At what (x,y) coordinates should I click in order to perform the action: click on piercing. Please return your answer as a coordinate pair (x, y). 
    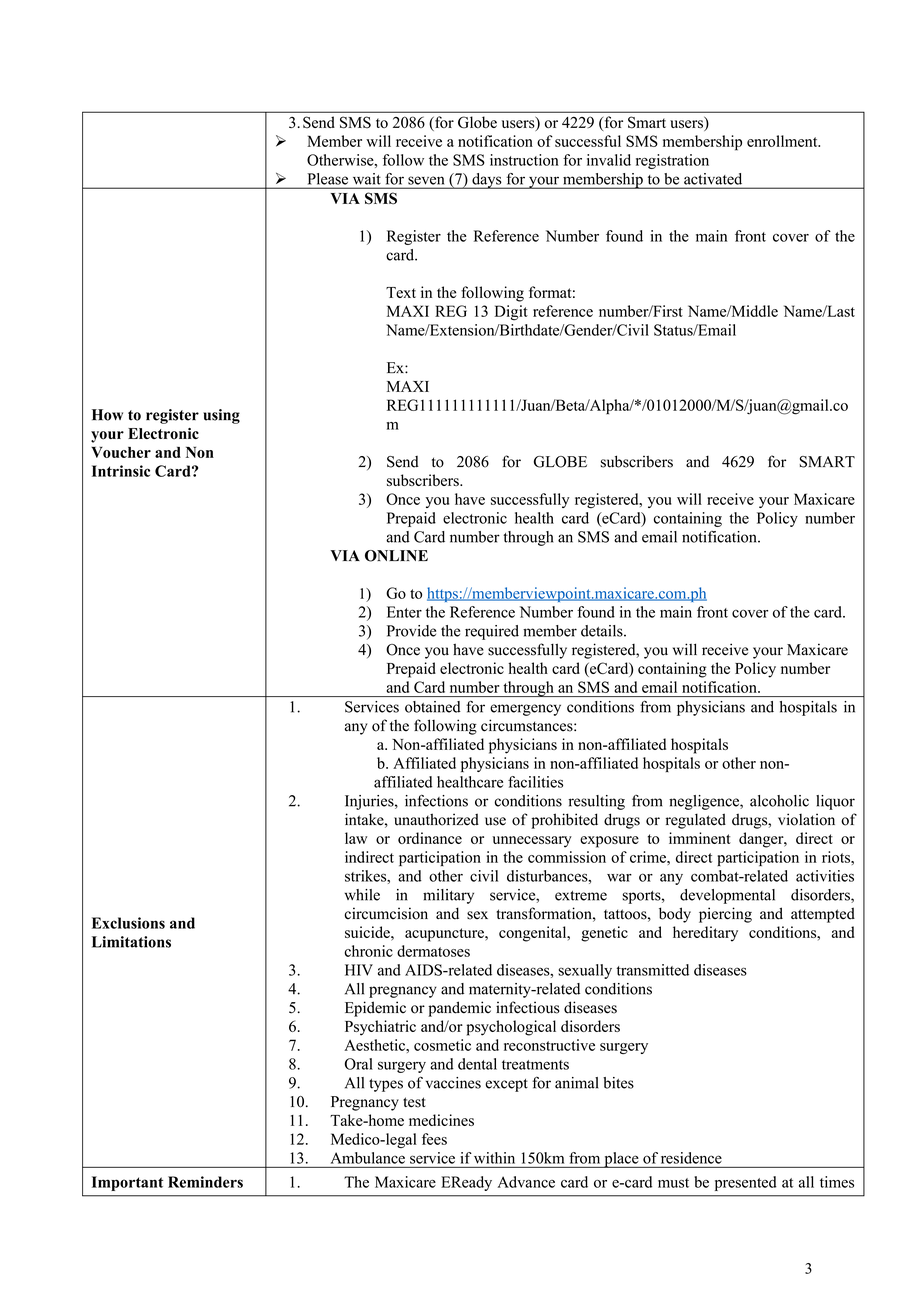
    Looking at the image, I should click on (725, 915).
